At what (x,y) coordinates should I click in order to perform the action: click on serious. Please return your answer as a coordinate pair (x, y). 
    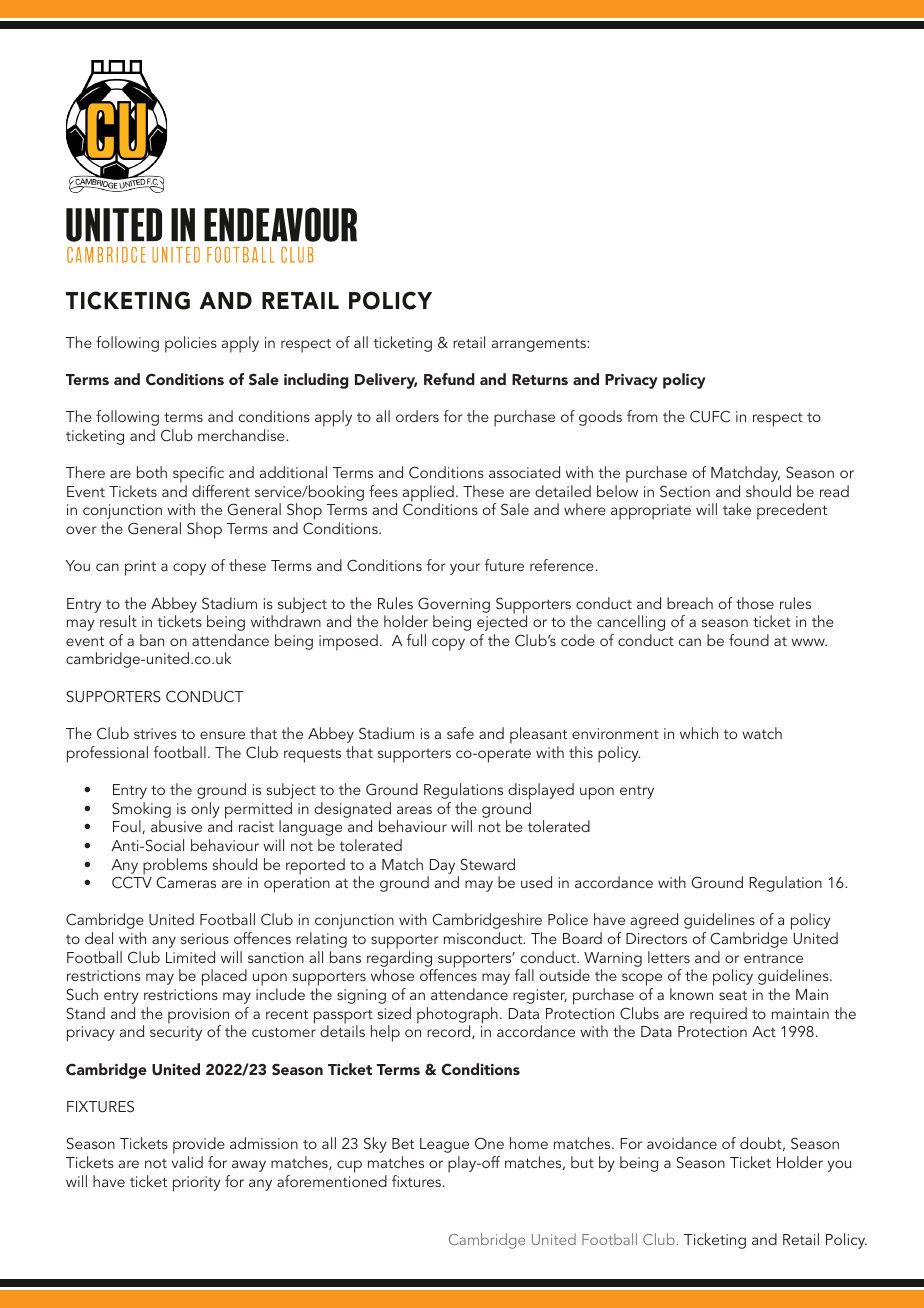
    Looking at the image, I should click on (205, 938).
